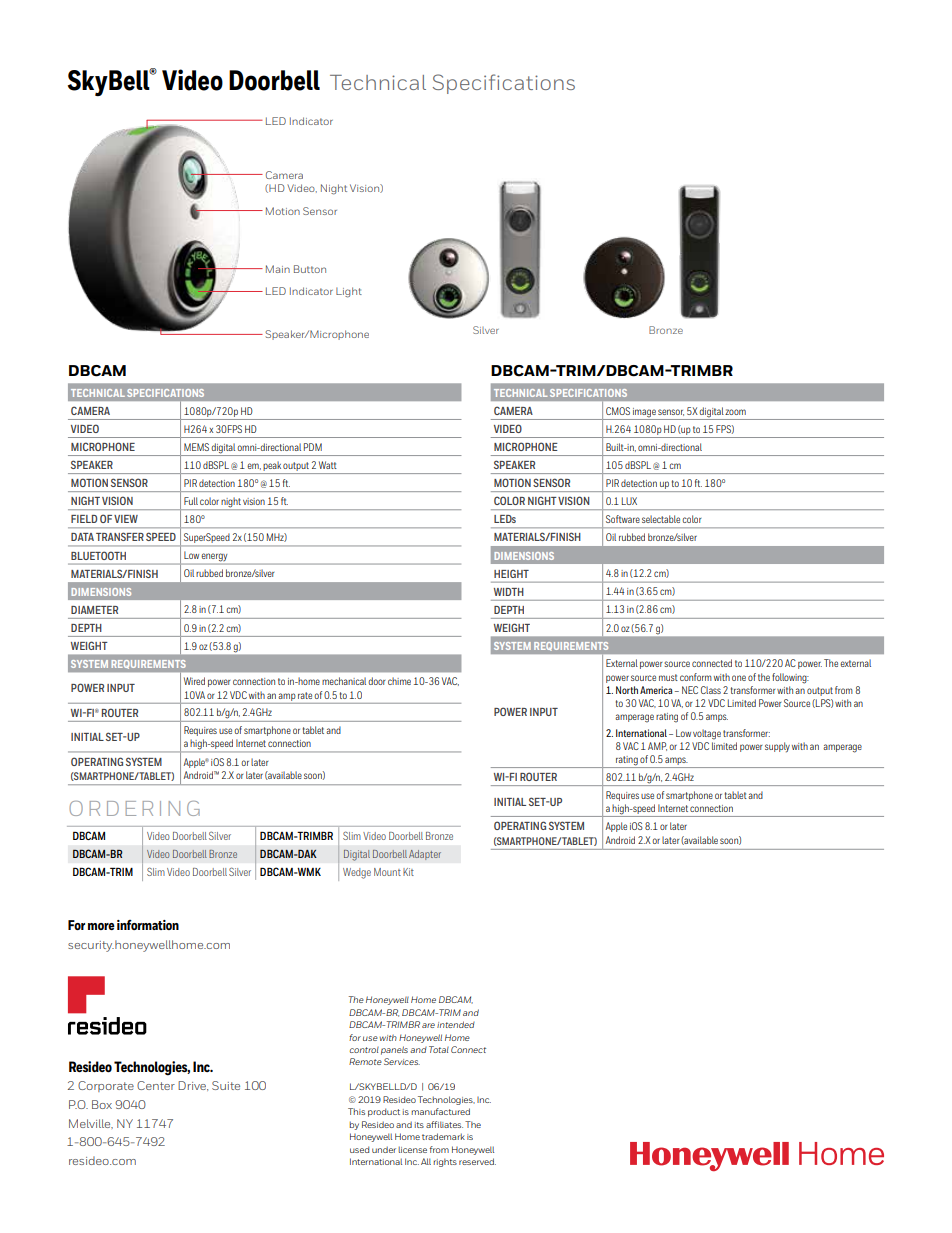 This image has width=952, height=1233. Describe the element at coordinates (328, 465) in the image. I see `Watt` at that location.
